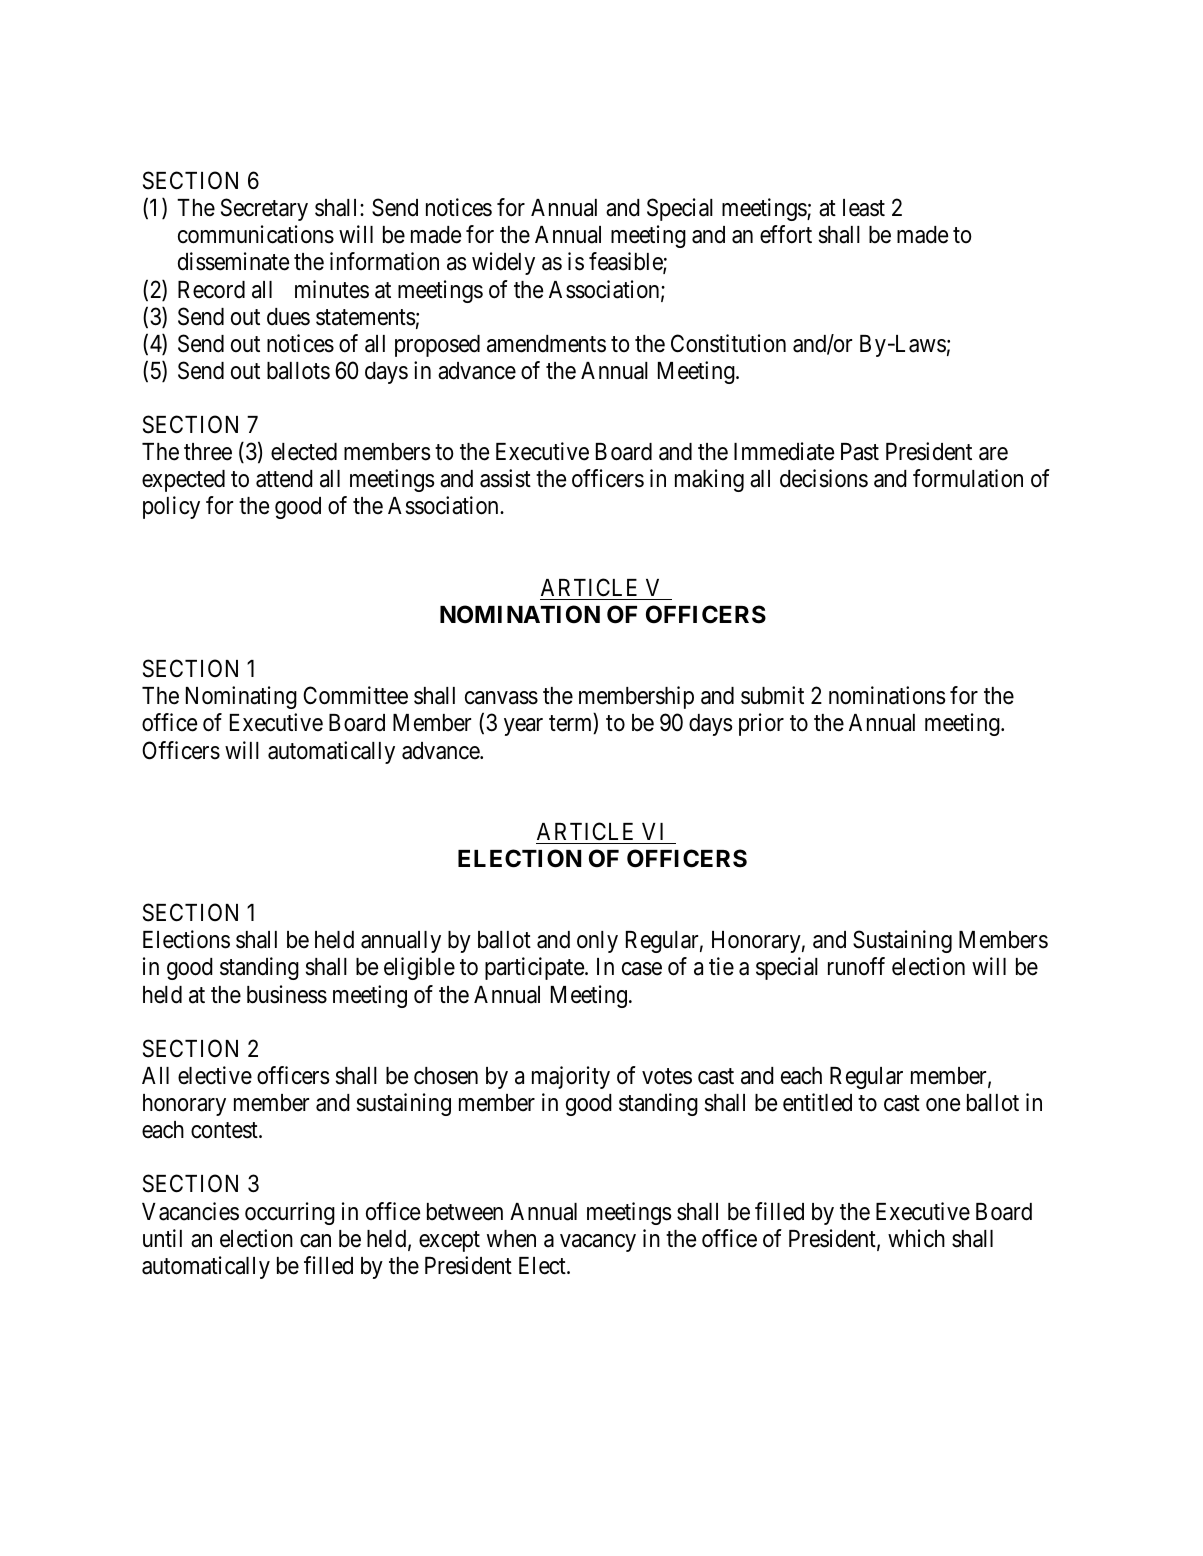  What do you see at coordinates (287, 994) in the screenshot?
I see `business` at bounding box center [287, 994].
